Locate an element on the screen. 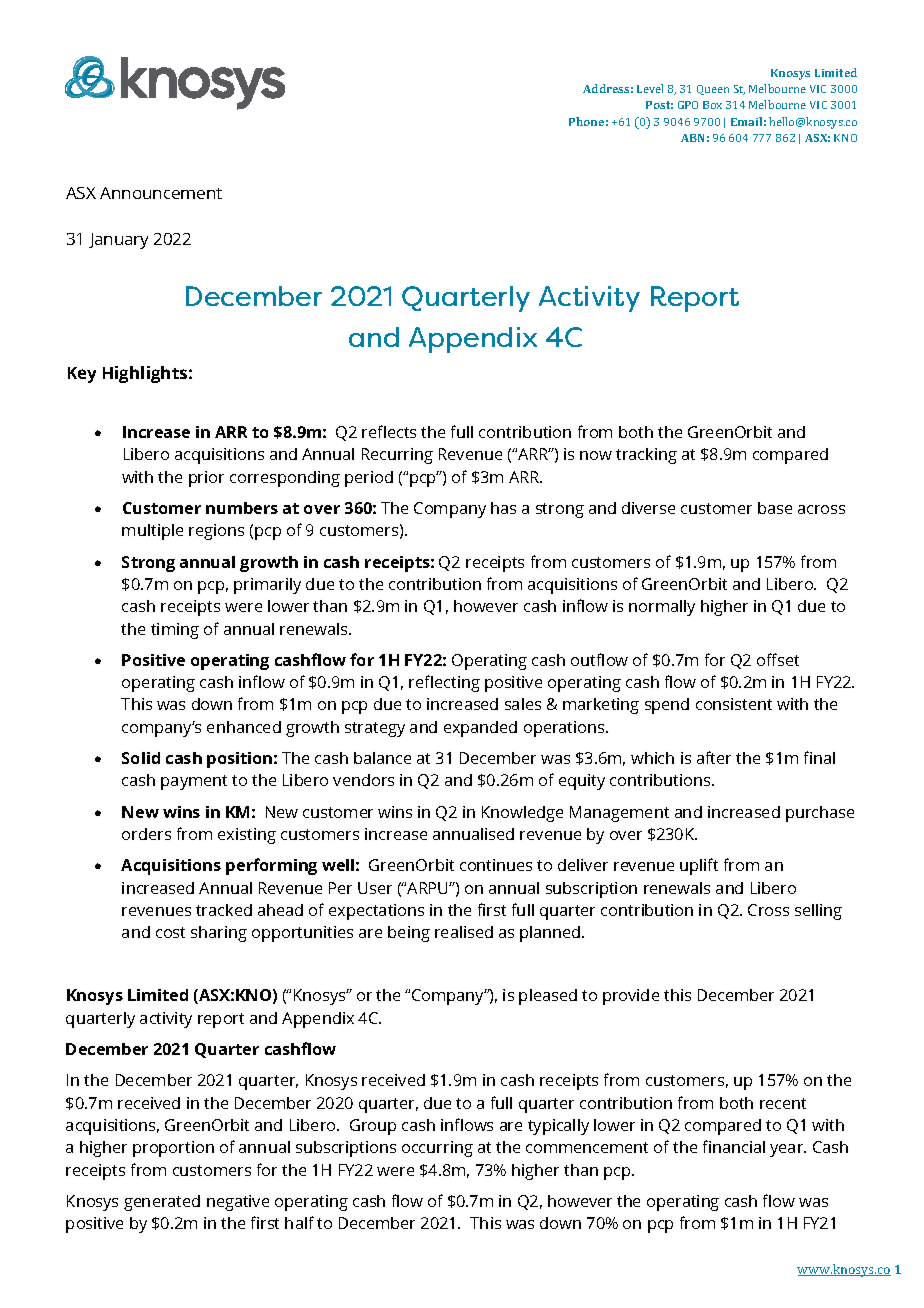 The height and width of the screenshot is (1308, 924). tracking is located at coordinates (646, 456).
